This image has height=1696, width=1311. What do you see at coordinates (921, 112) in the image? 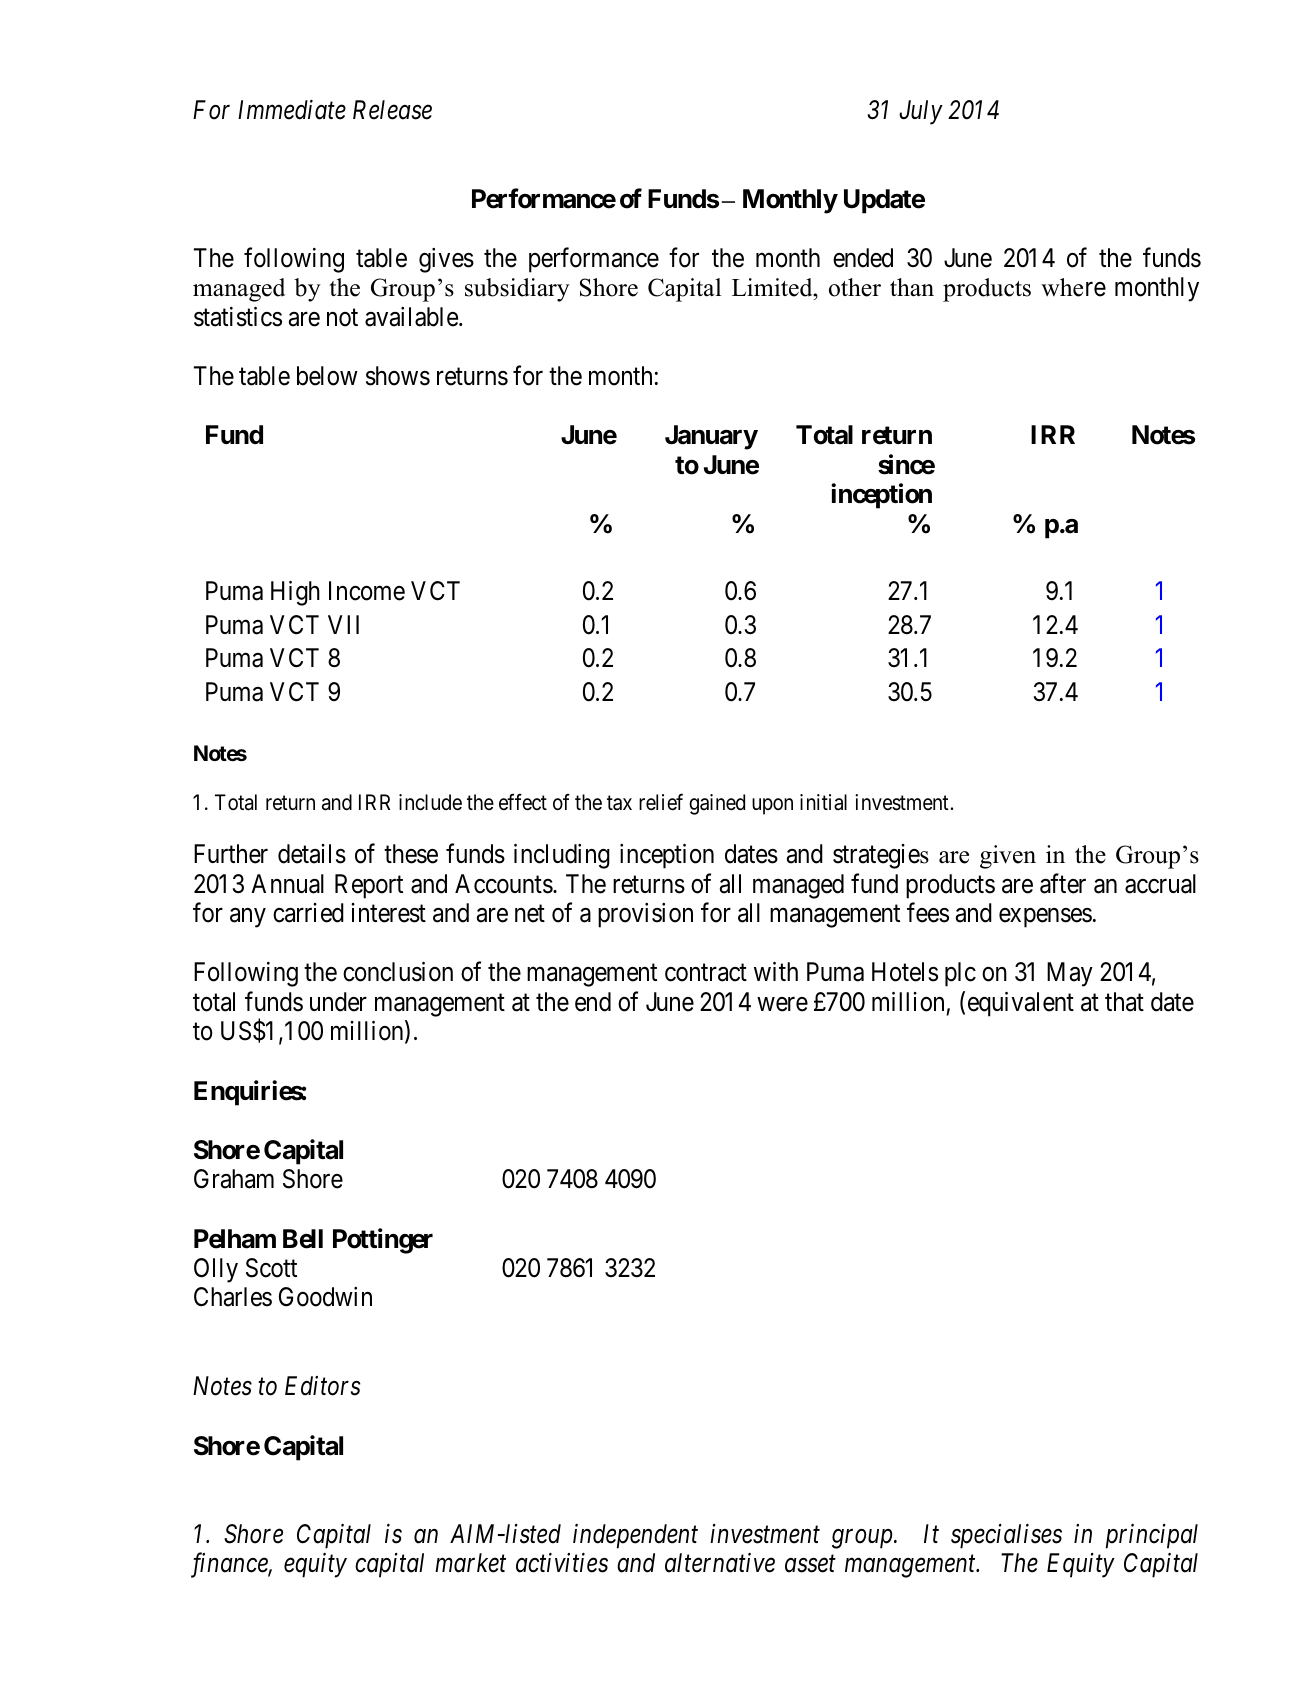
I see `July` at bounding box center [921, 112].
